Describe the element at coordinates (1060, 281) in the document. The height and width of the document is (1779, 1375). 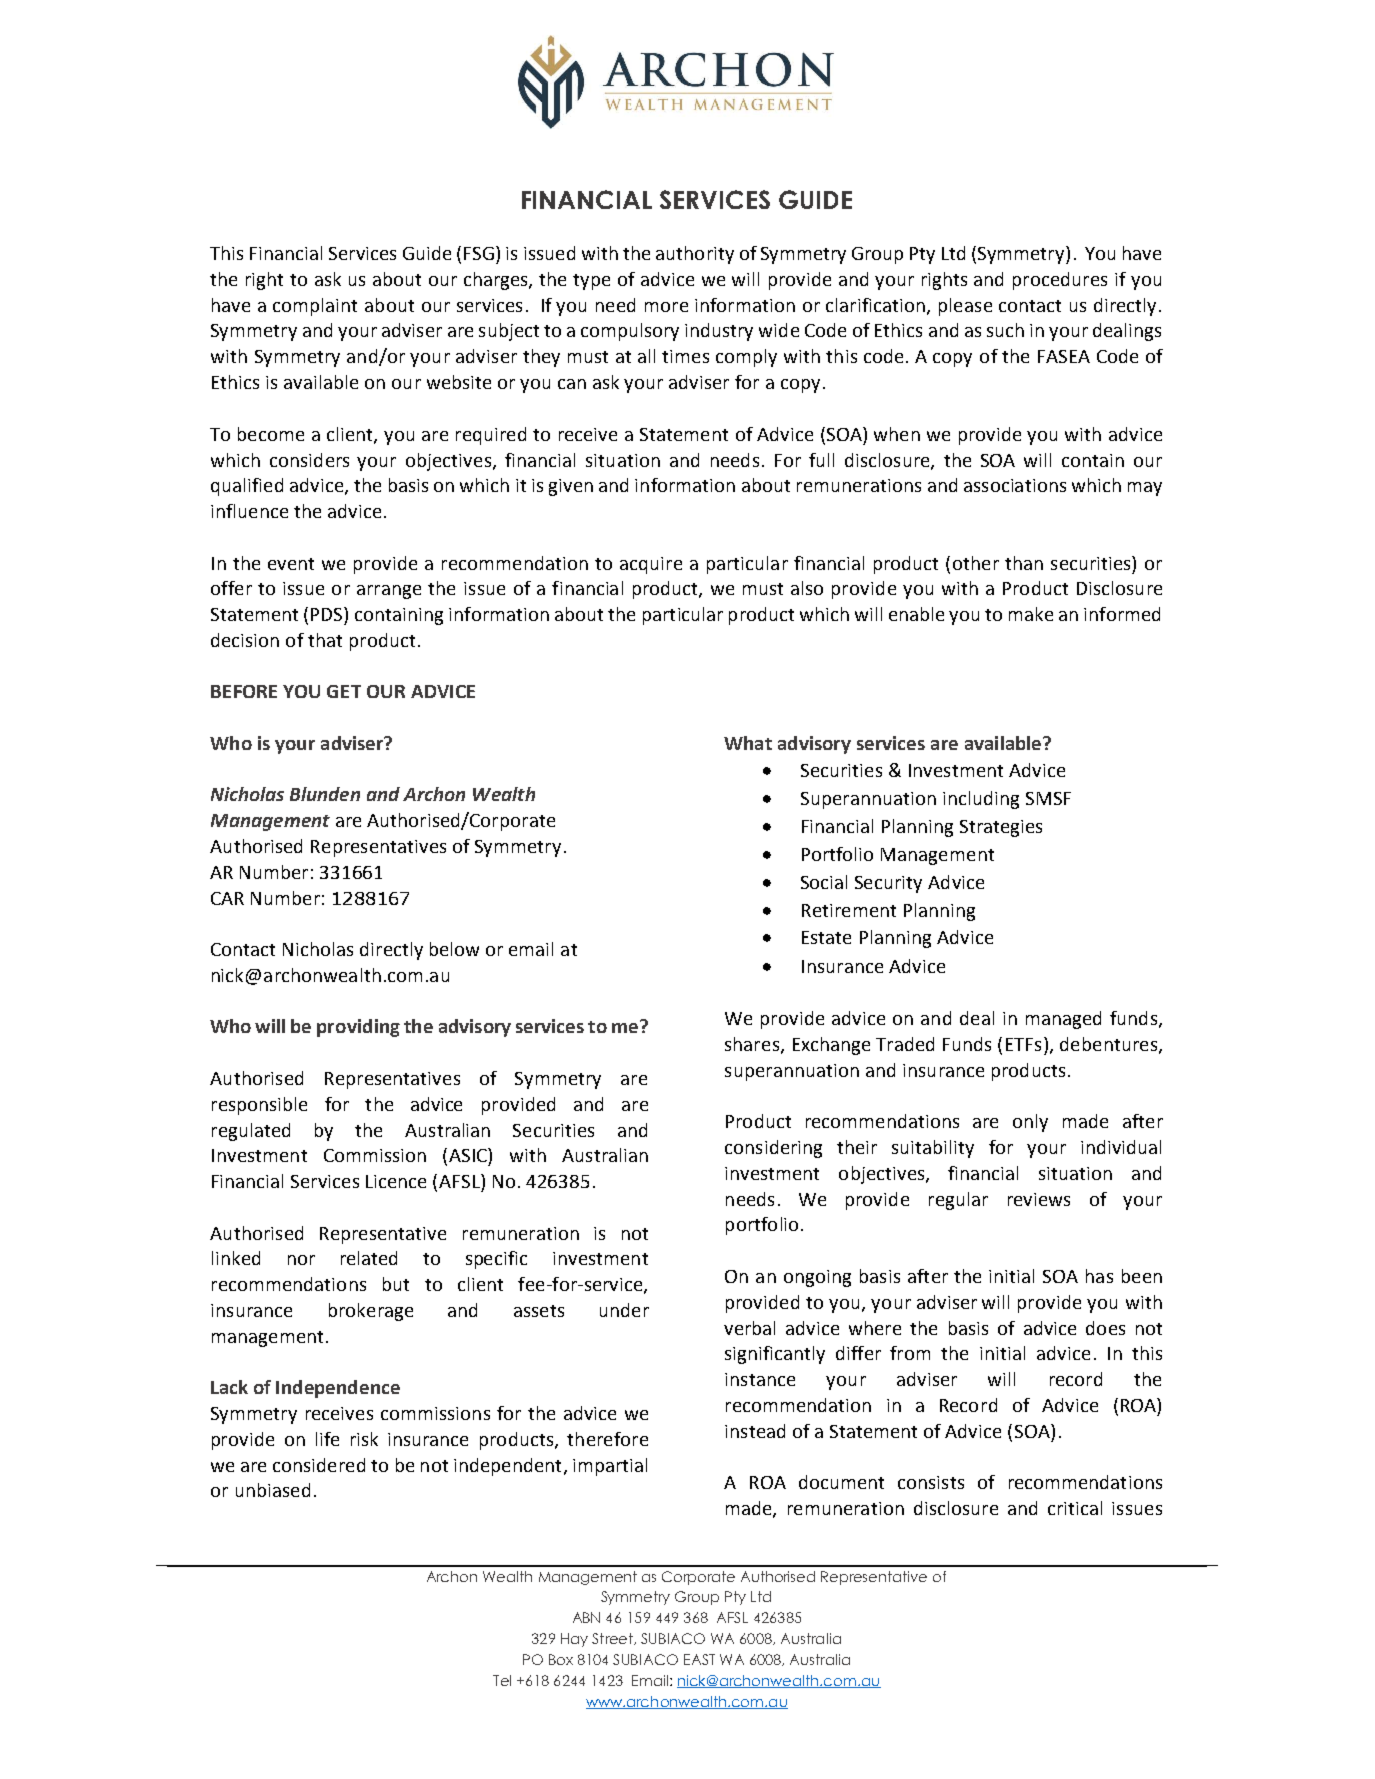
I see `procedures` at that location.
